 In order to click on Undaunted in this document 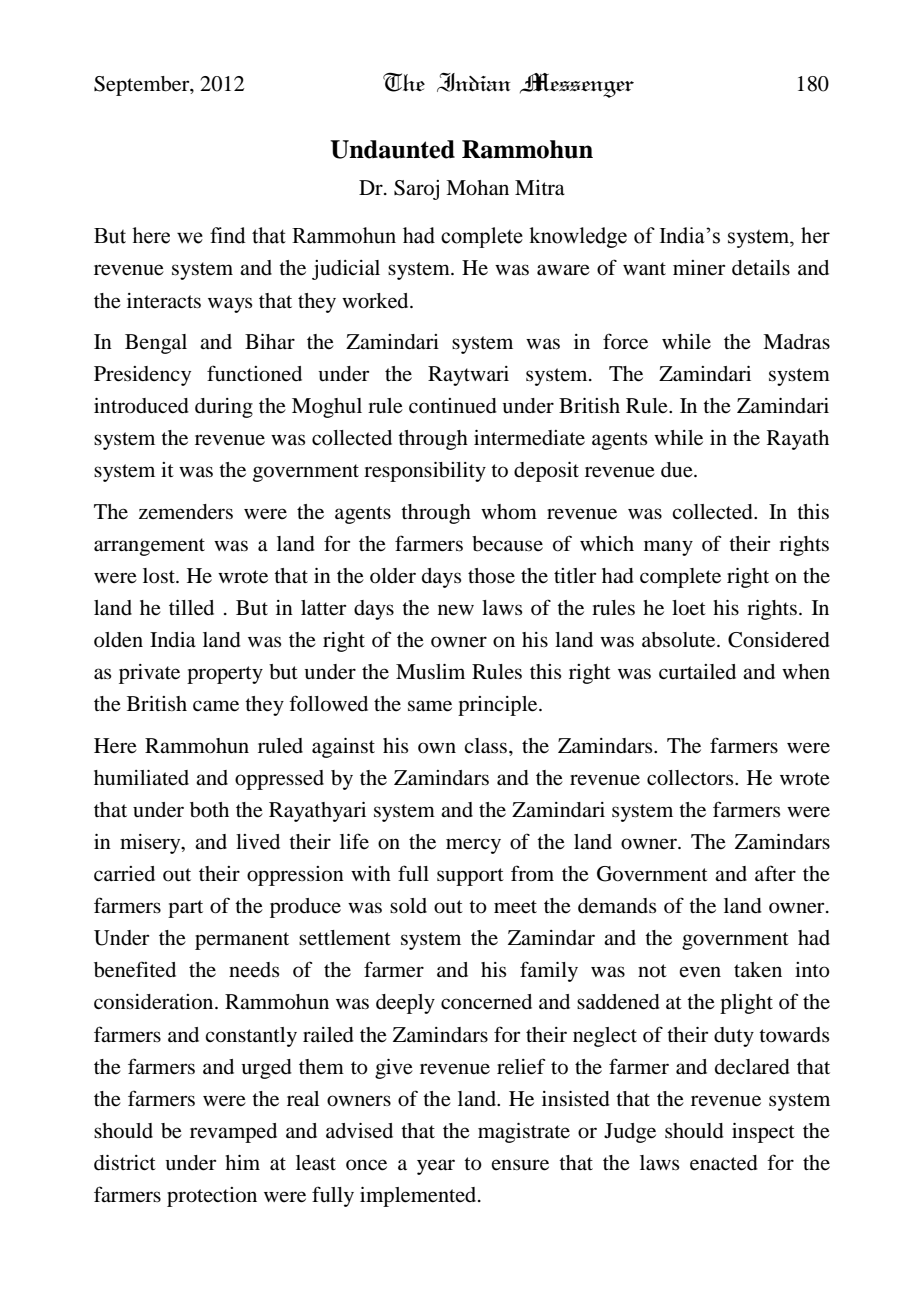, I will do `click(392, 149)`.
